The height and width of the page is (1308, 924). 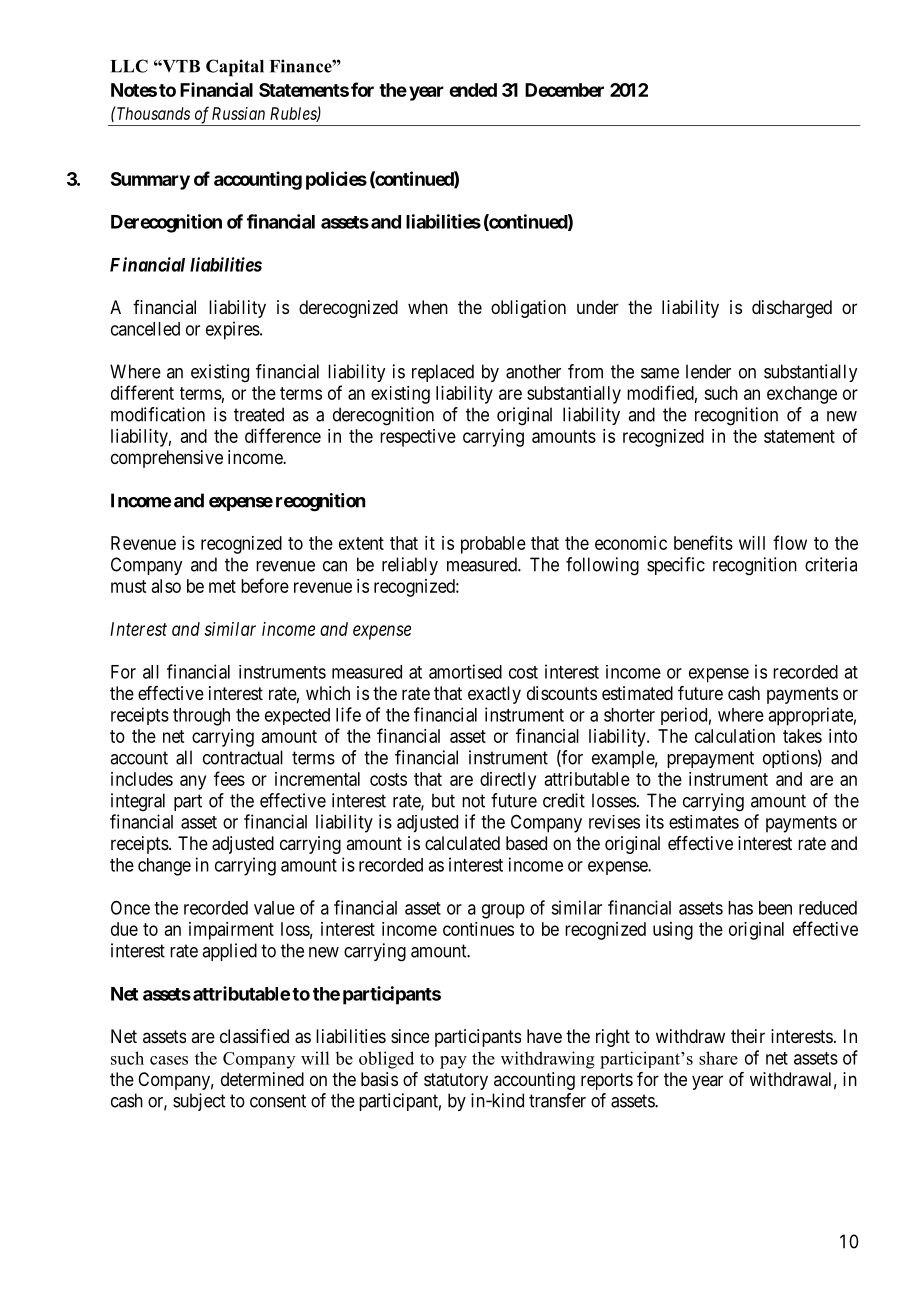 What do you see at coordinates (238, 113) in the page?
I see `Russian` at bounding box center [238, 113].
